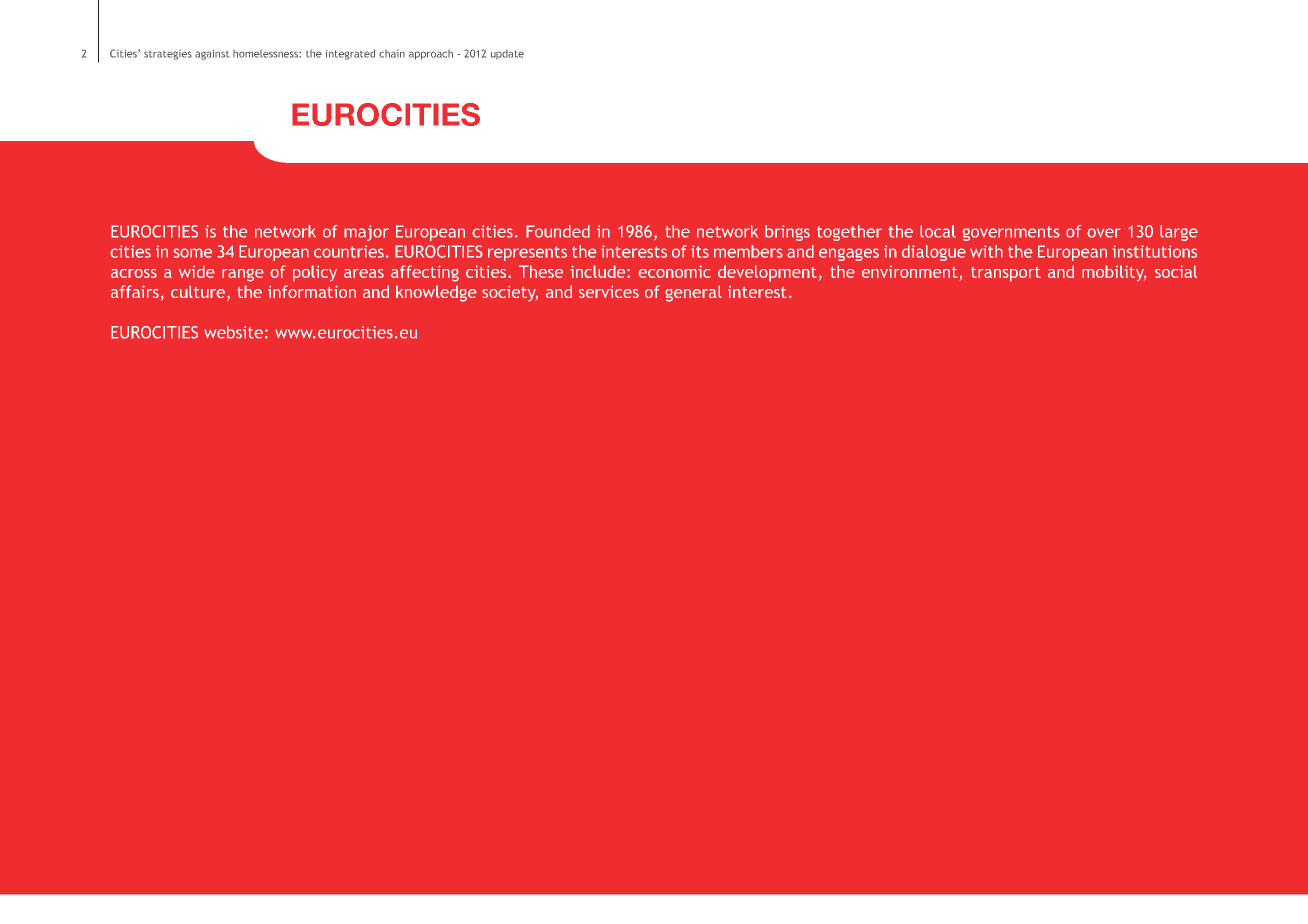 The width and height of the screenshot is (1308, 924). Describe the element at coordinates (558, 231) in the screenshot. I see `Founded` at that location.
